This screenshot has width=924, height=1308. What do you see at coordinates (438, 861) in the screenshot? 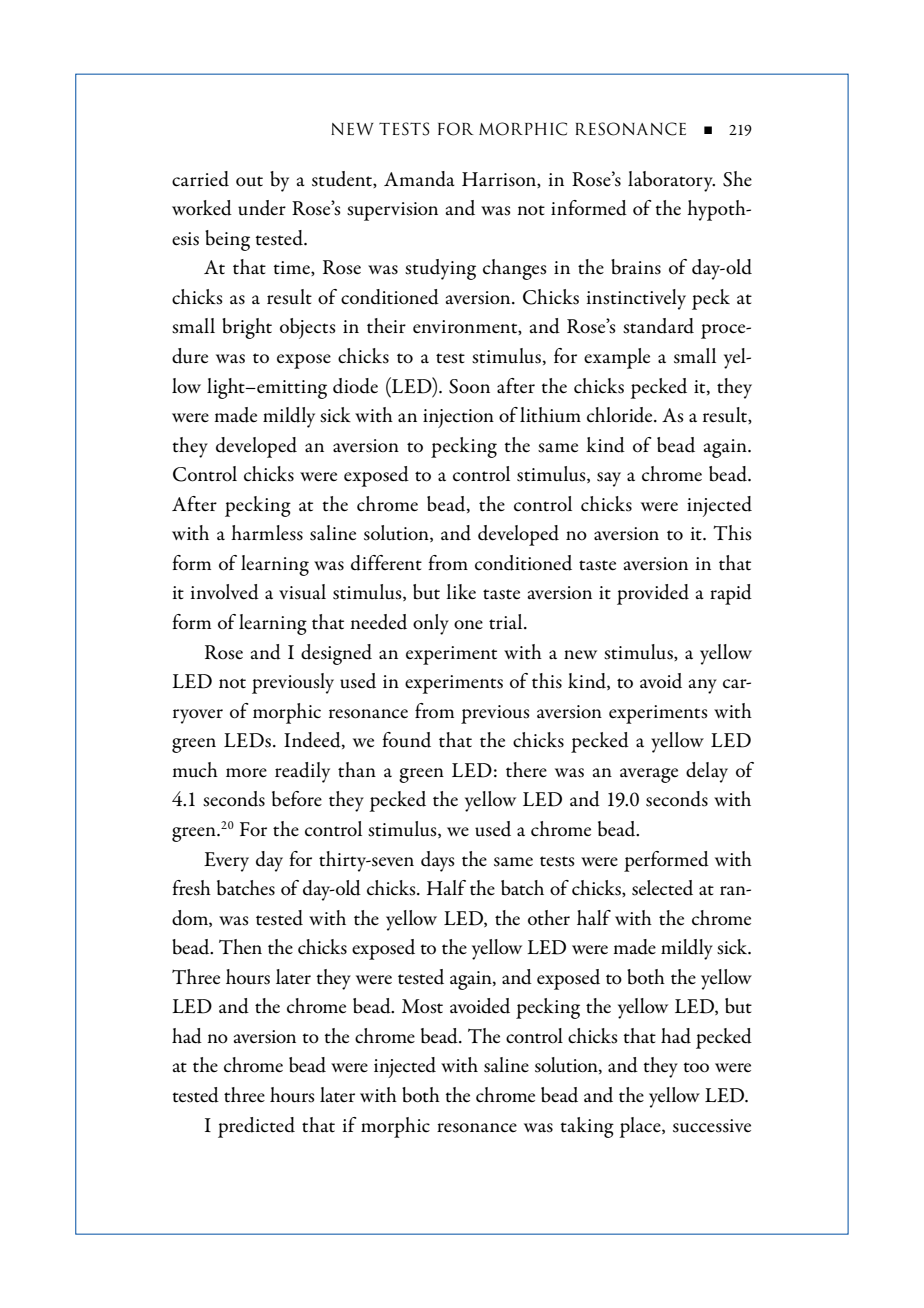
I see `days` at bounding box center [438, 861].
